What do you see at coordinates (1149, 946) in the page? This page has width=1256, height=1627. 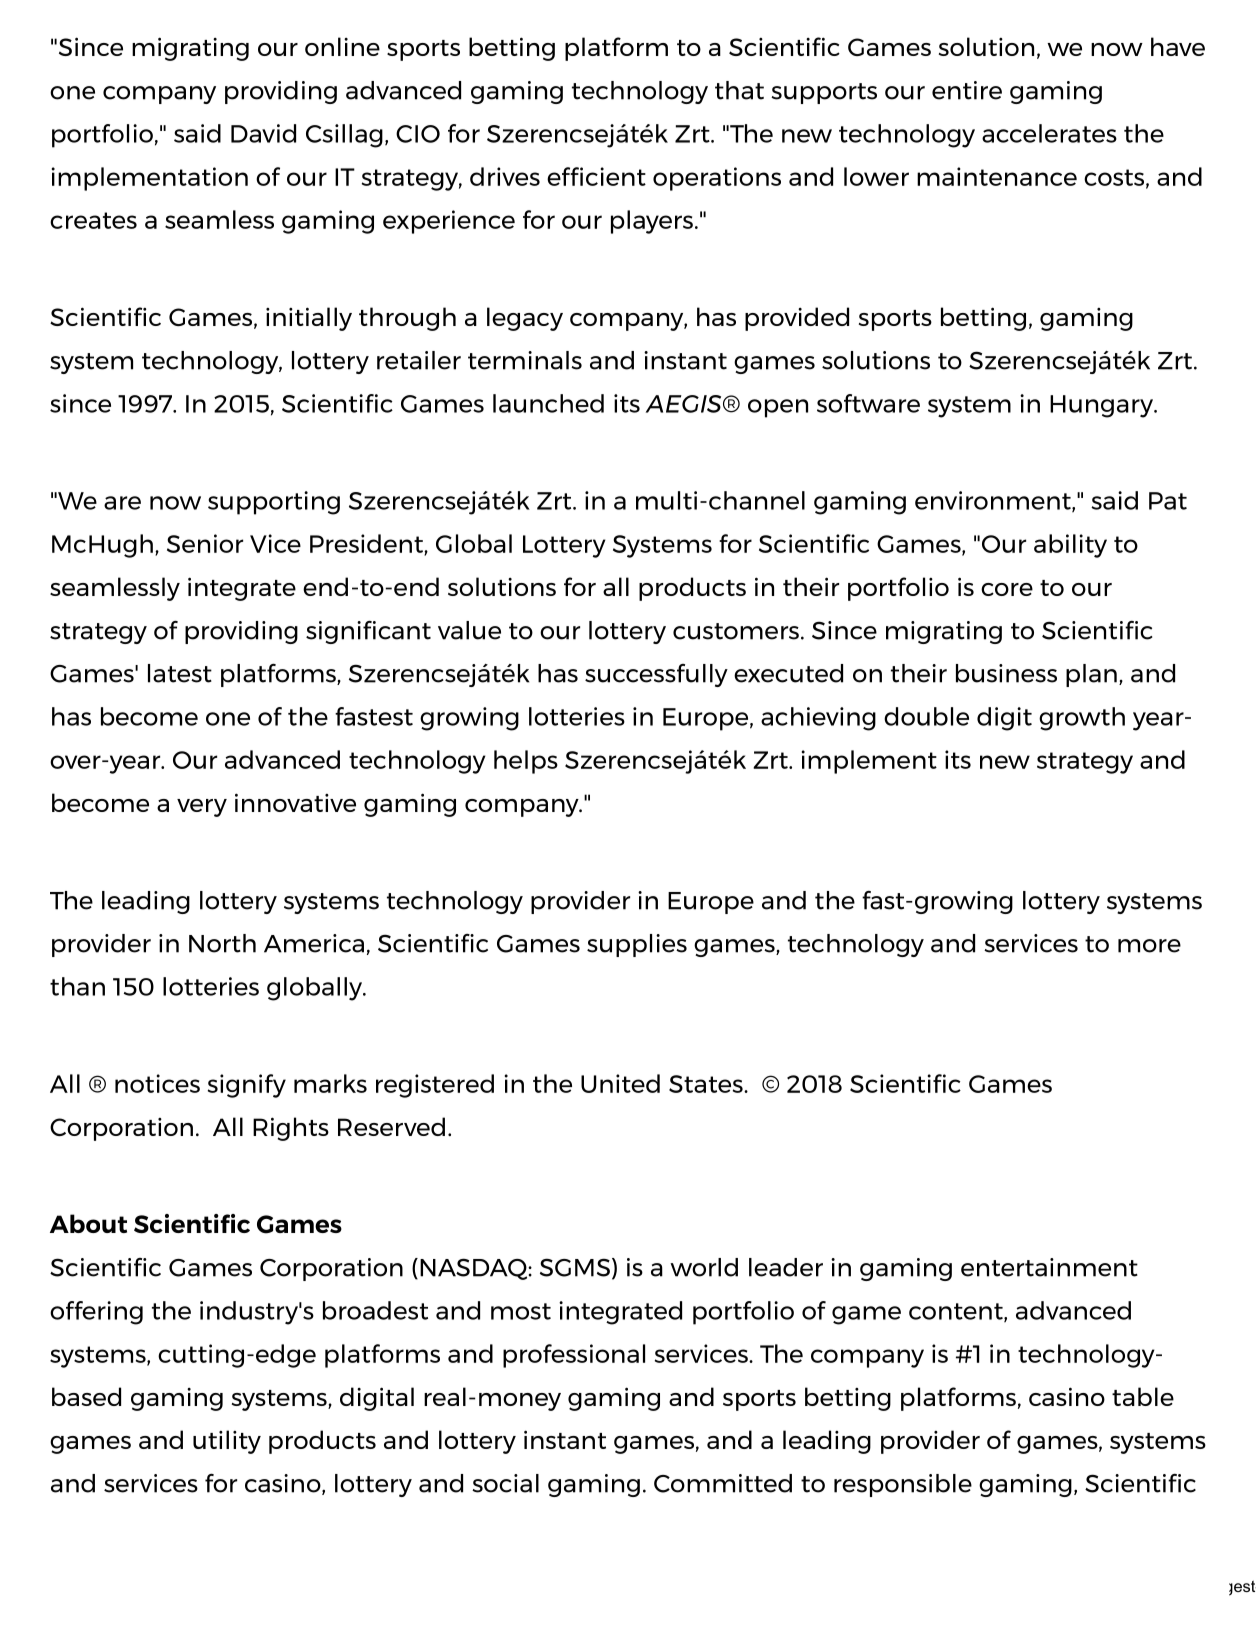 I see `more` at bounding box center [1149, 946].
